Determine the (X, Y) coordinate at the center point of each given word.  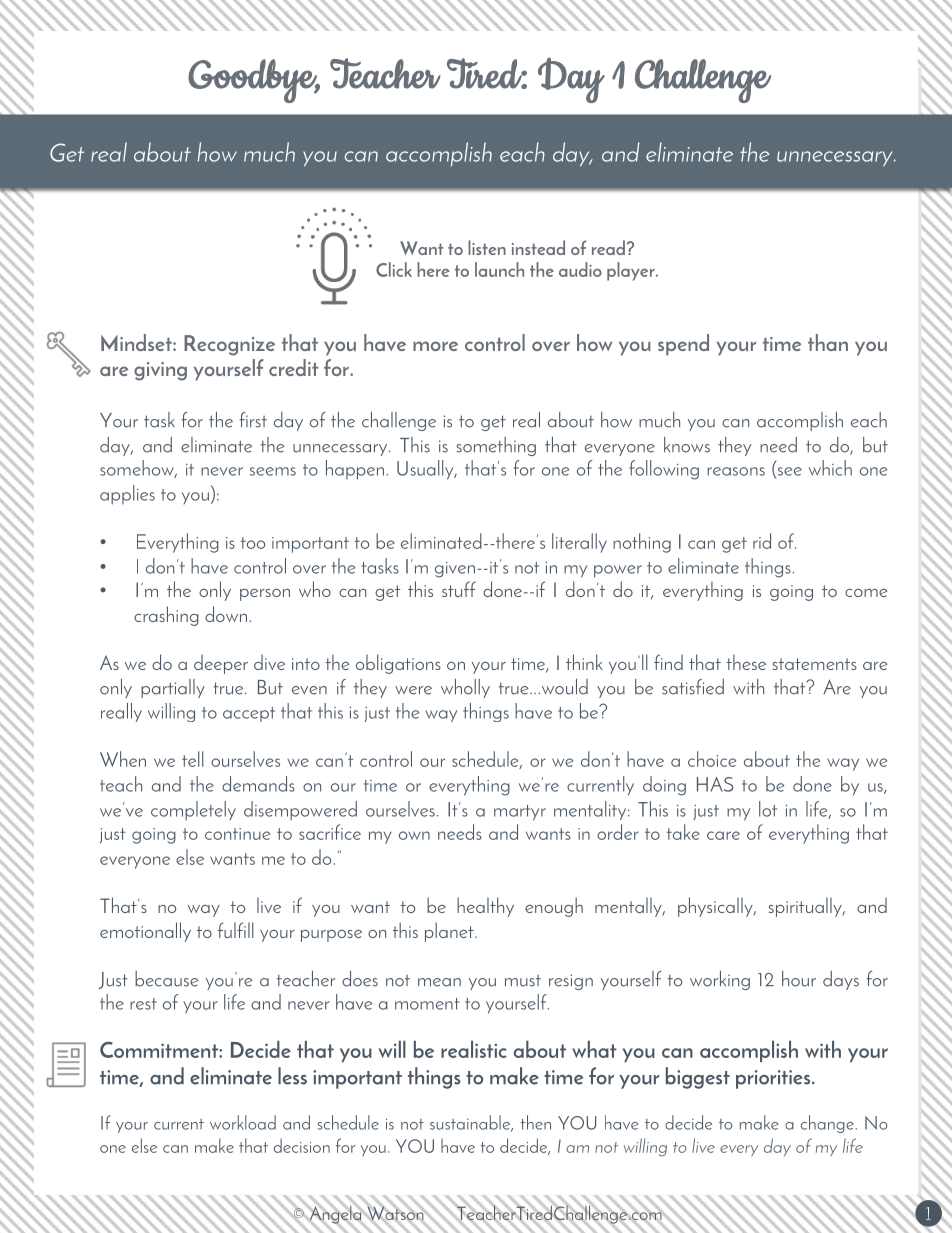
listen (487, 247)
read (608, 247)
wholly (465, 688)
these (746, 662)
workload (243, 1122)
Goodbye (253, 81)
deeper (221, 664)
